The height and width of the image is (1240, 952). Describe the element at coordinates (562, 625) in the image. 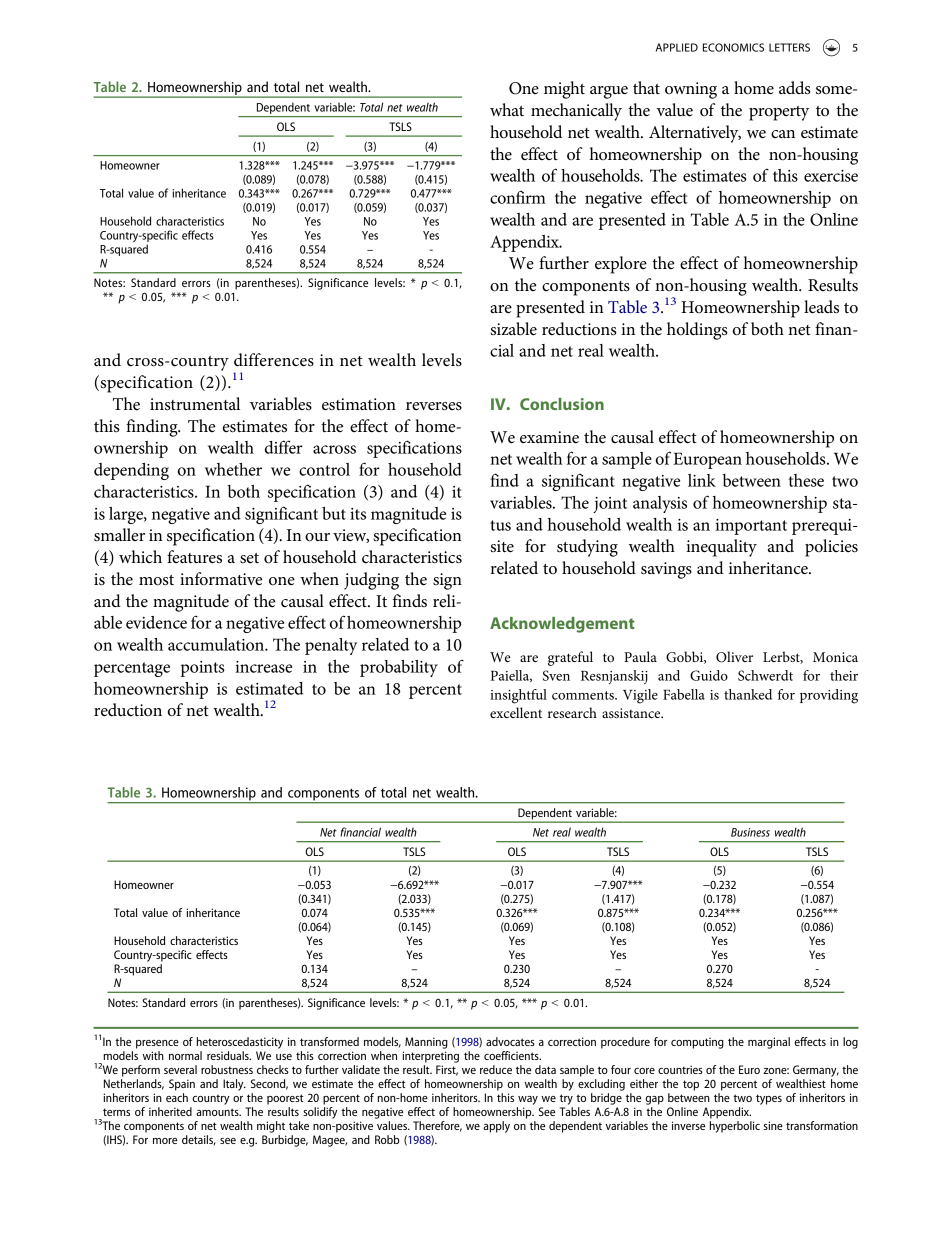

I see `Acknowledgement` at that location.
